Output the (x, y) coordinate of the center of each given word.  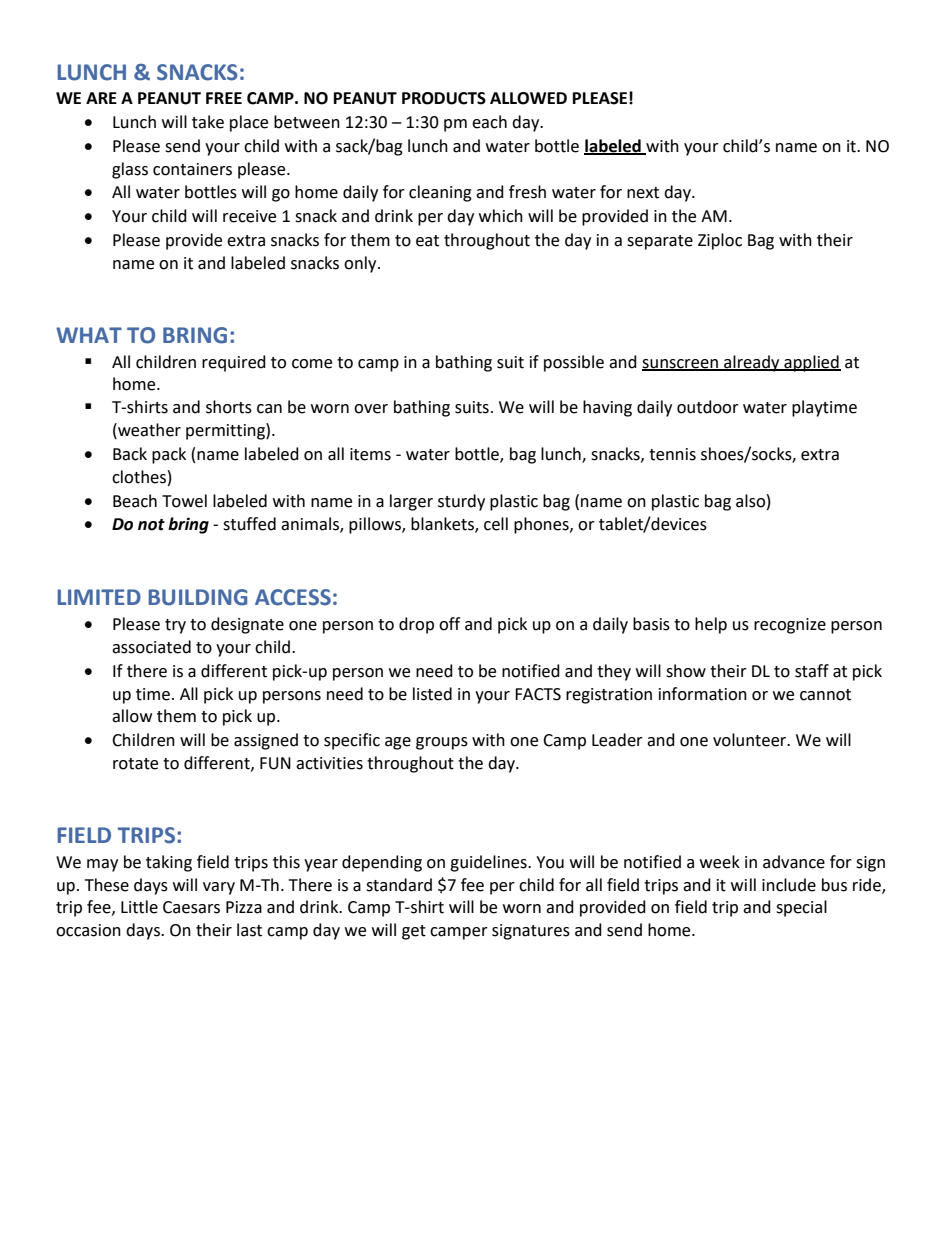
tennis (672, 454)
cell (496, 524)
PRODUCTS (444, 98)
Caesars (191, 907)
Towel (184, 501)
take (208, 122)
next (643, 193)
